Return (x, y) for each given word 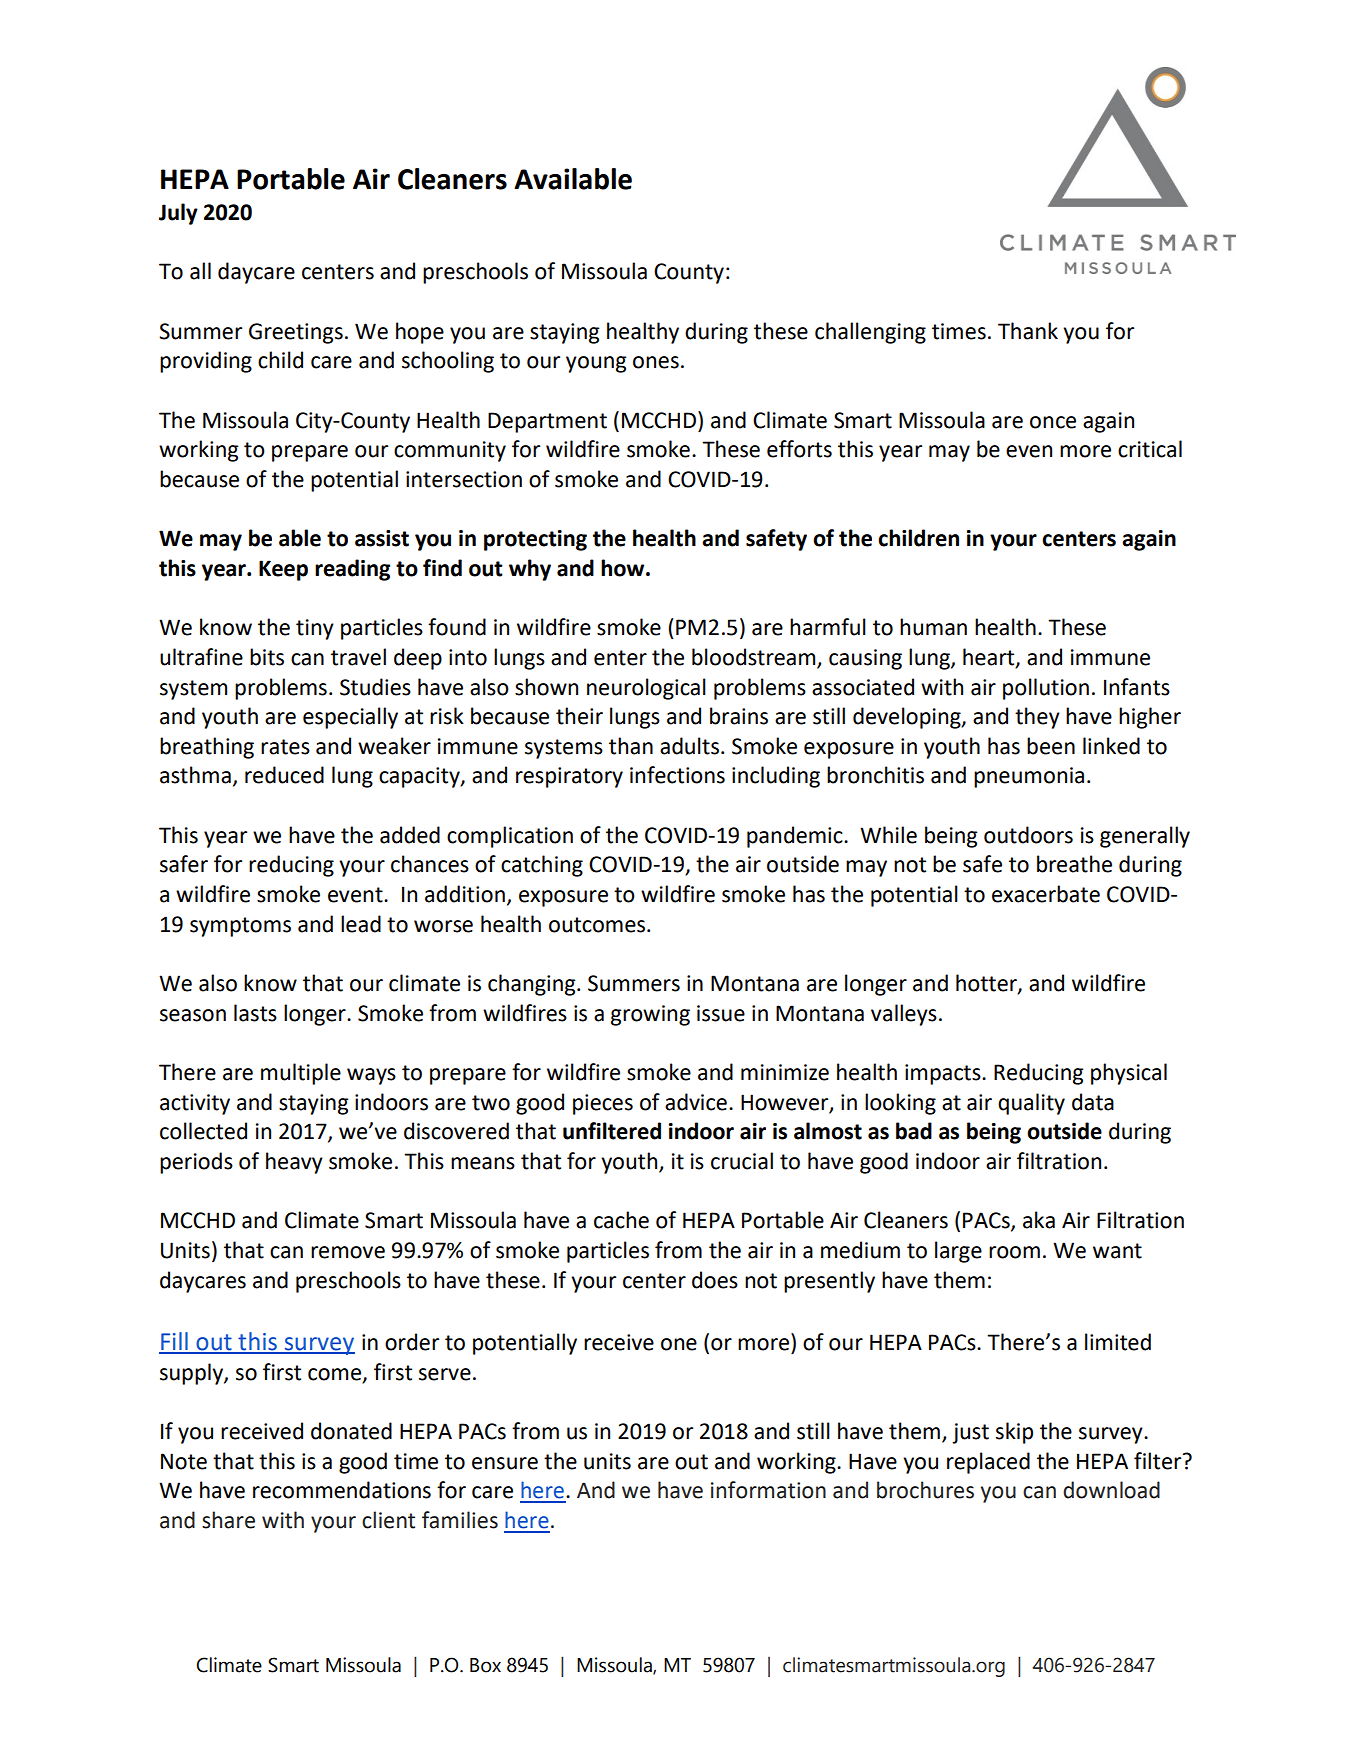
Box (485, 1665)
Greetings (296, 333)
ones (656, 362)
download (1111, 1490)
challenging (870, 333)
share (228, 1520)
